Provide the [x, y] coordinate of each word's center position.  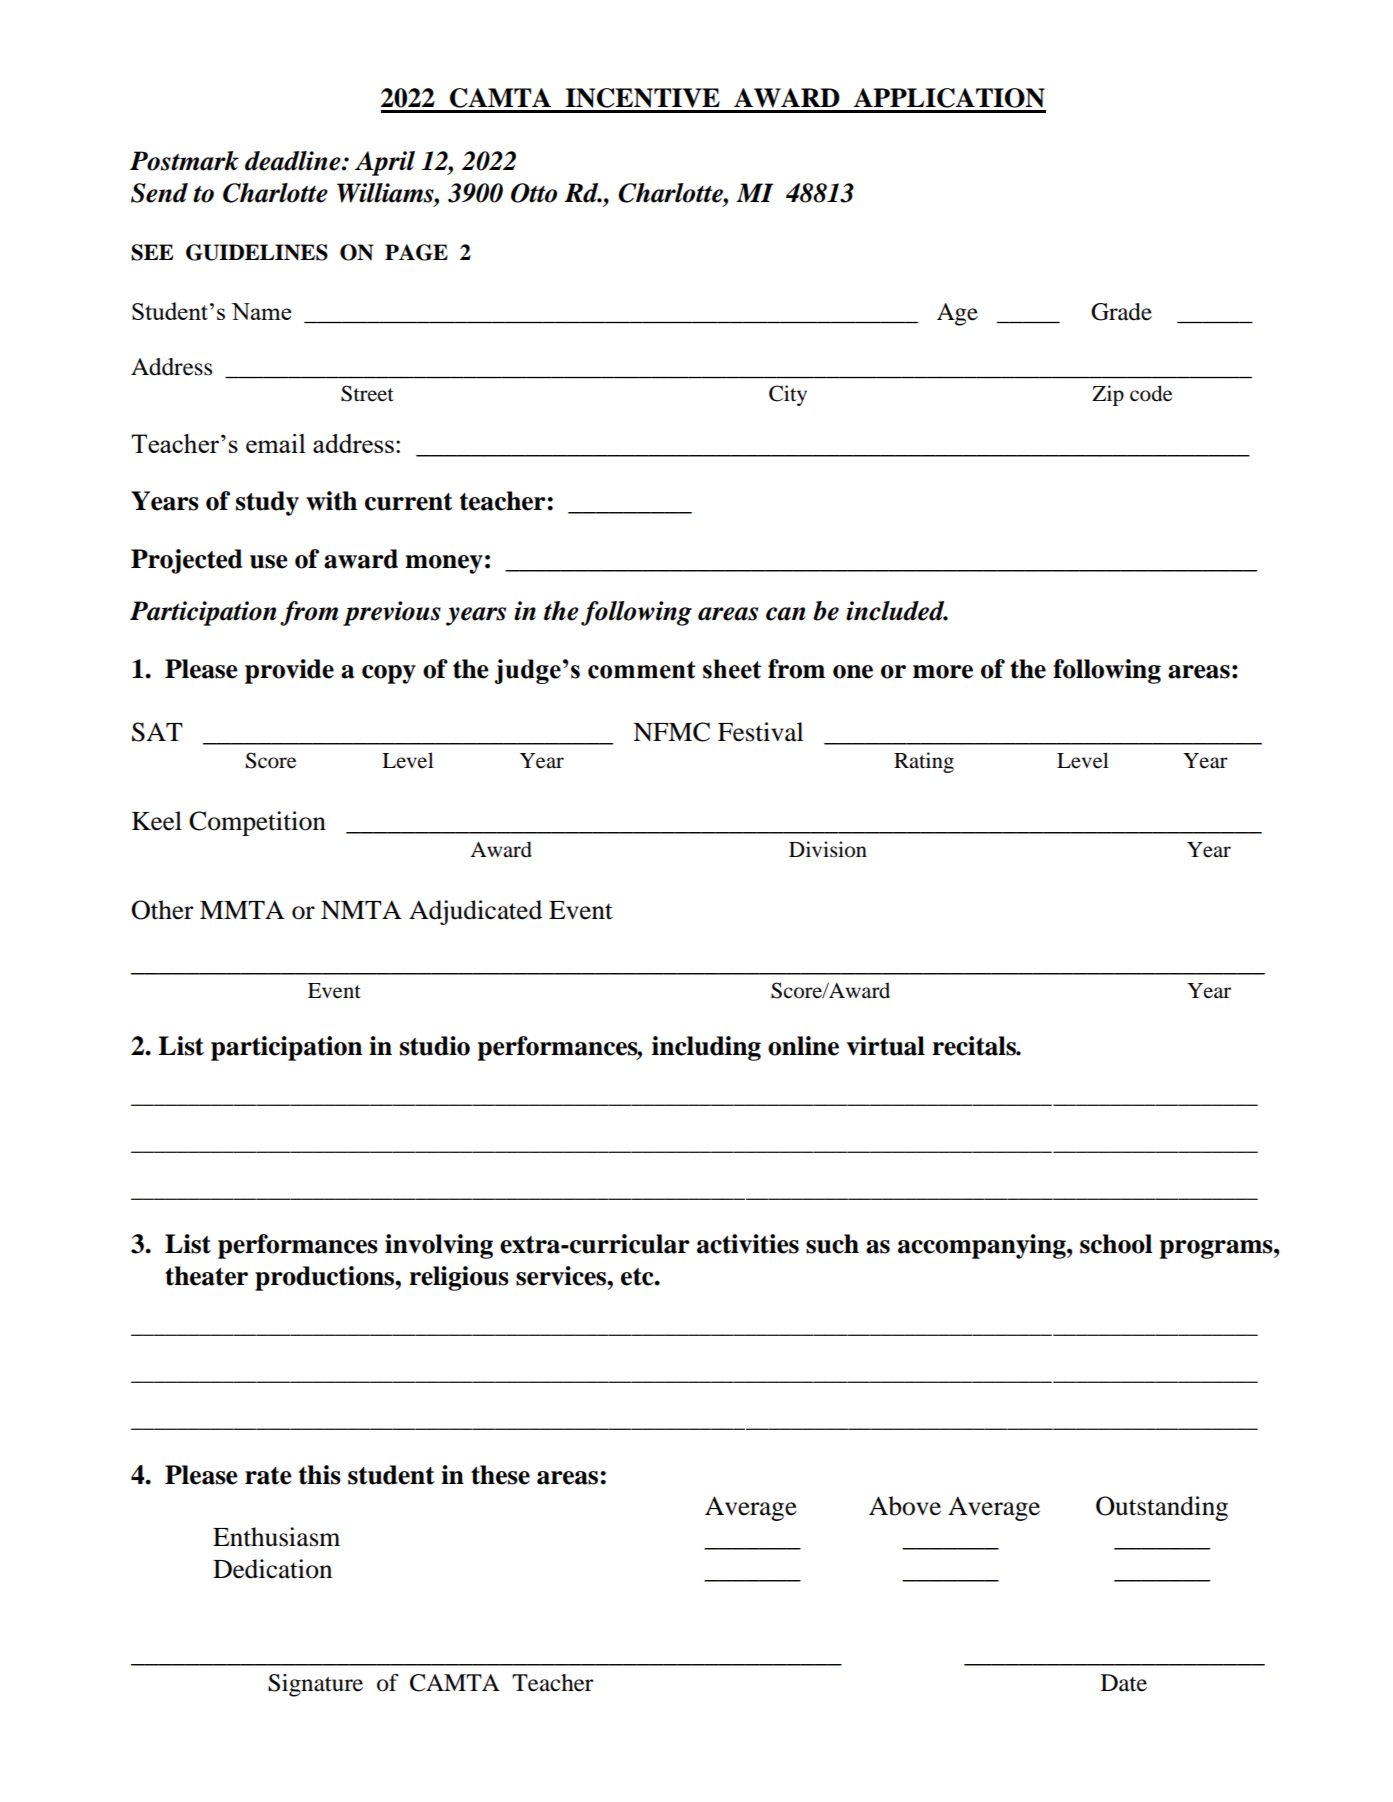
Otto [534, 193]
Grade [1121, 312]
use [269, 562]
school [1116, 1244]
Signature [315, 1685]
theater [206, 1276]
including [706, 1048]
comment [642, 670]
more [943, 672]
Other [162, 910]
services [562, 1276]
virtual [886, 1046]
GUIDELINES [257, 252]
